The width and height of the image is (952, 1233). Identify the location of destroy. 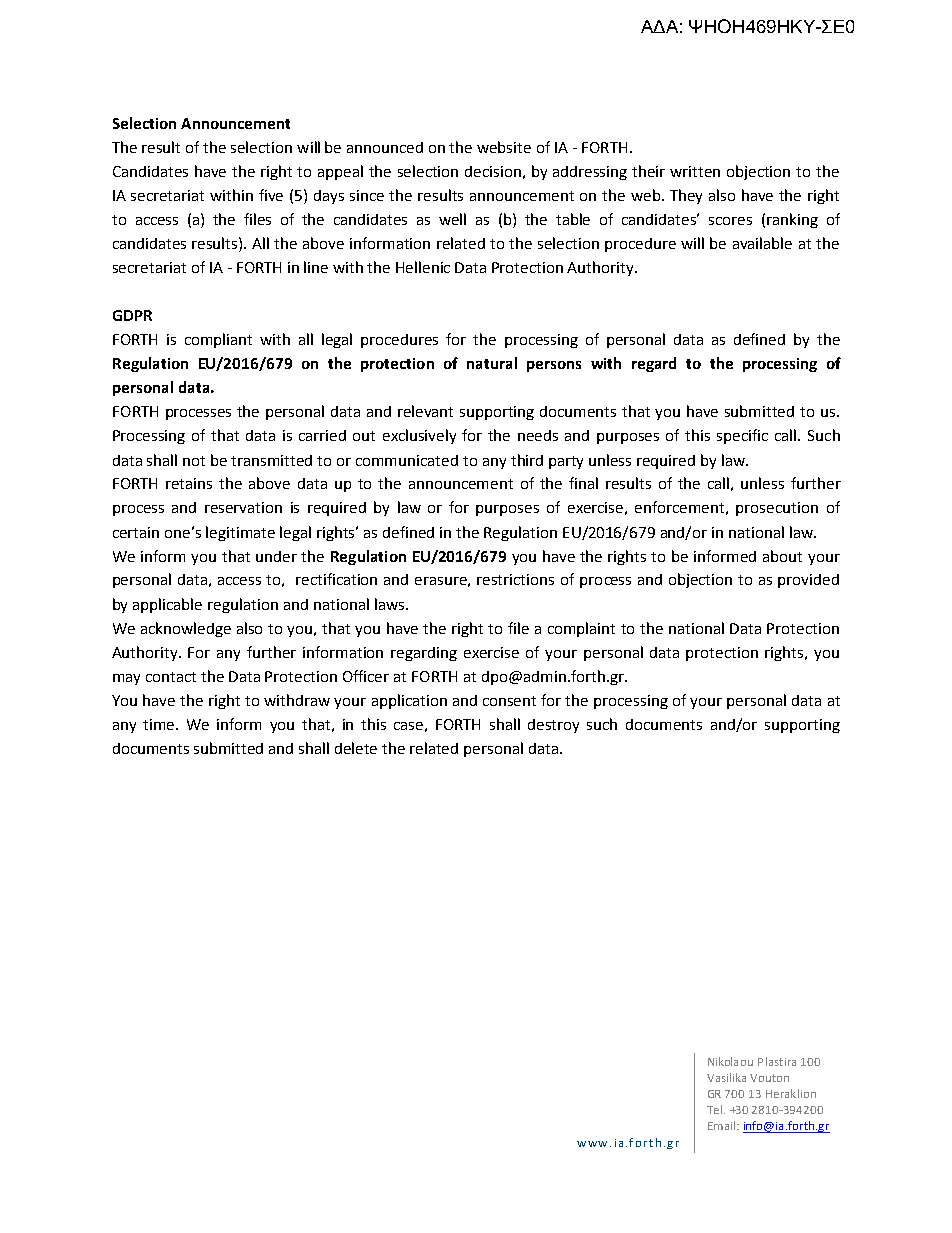
(553, 726).
